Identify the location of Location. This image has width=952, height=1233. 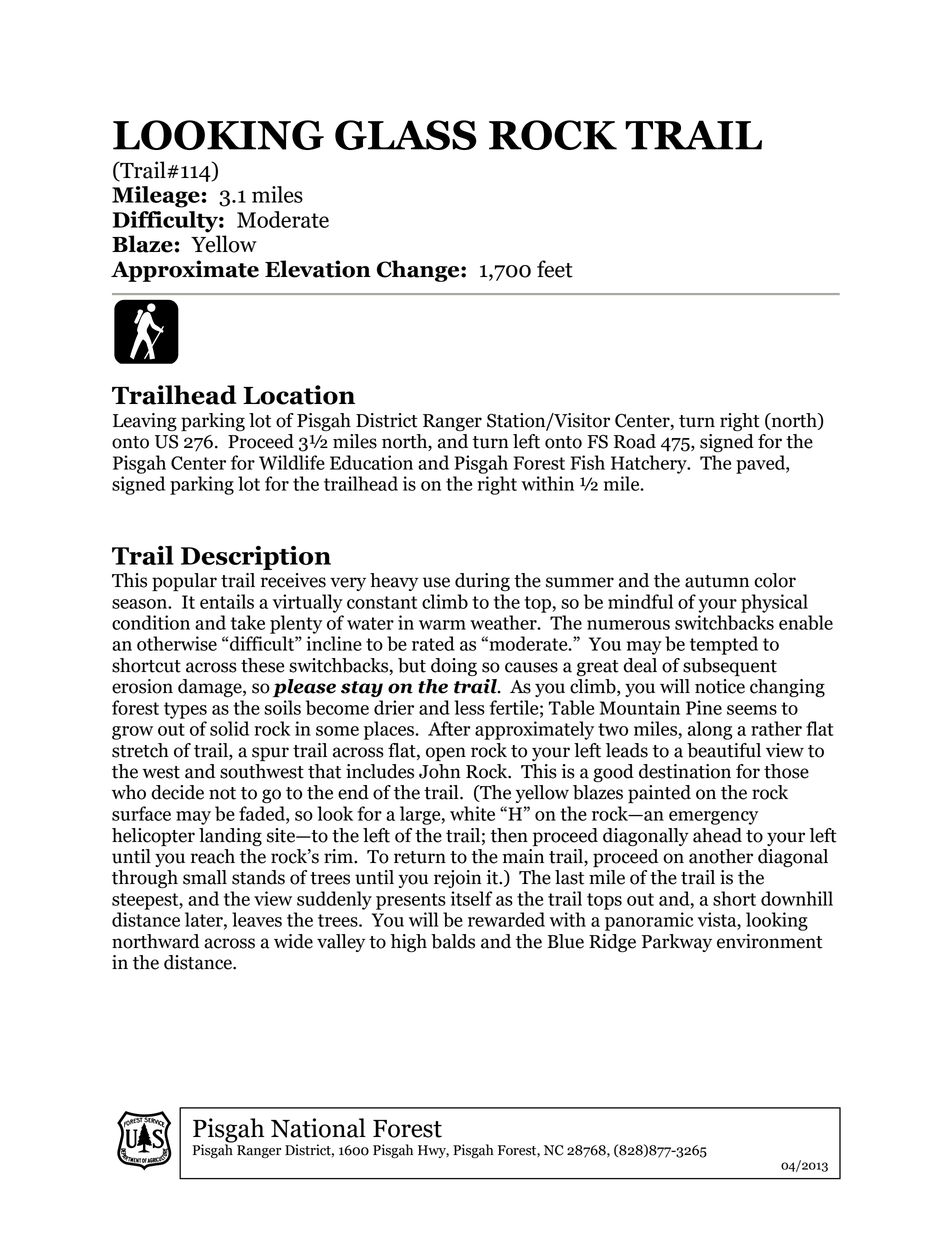
(299, 395).
